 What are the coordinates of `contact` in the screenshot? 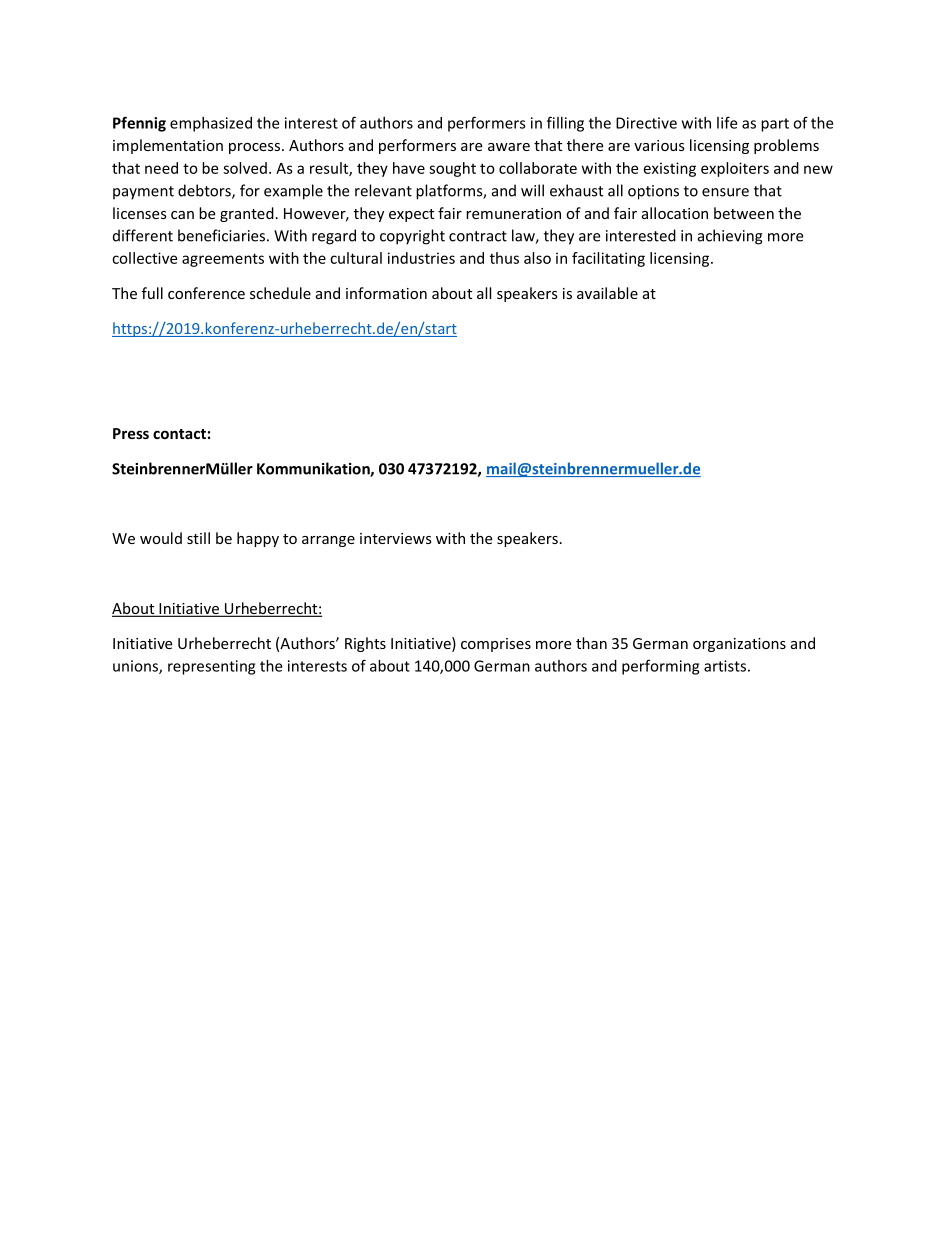 It's located at (179, 434).
